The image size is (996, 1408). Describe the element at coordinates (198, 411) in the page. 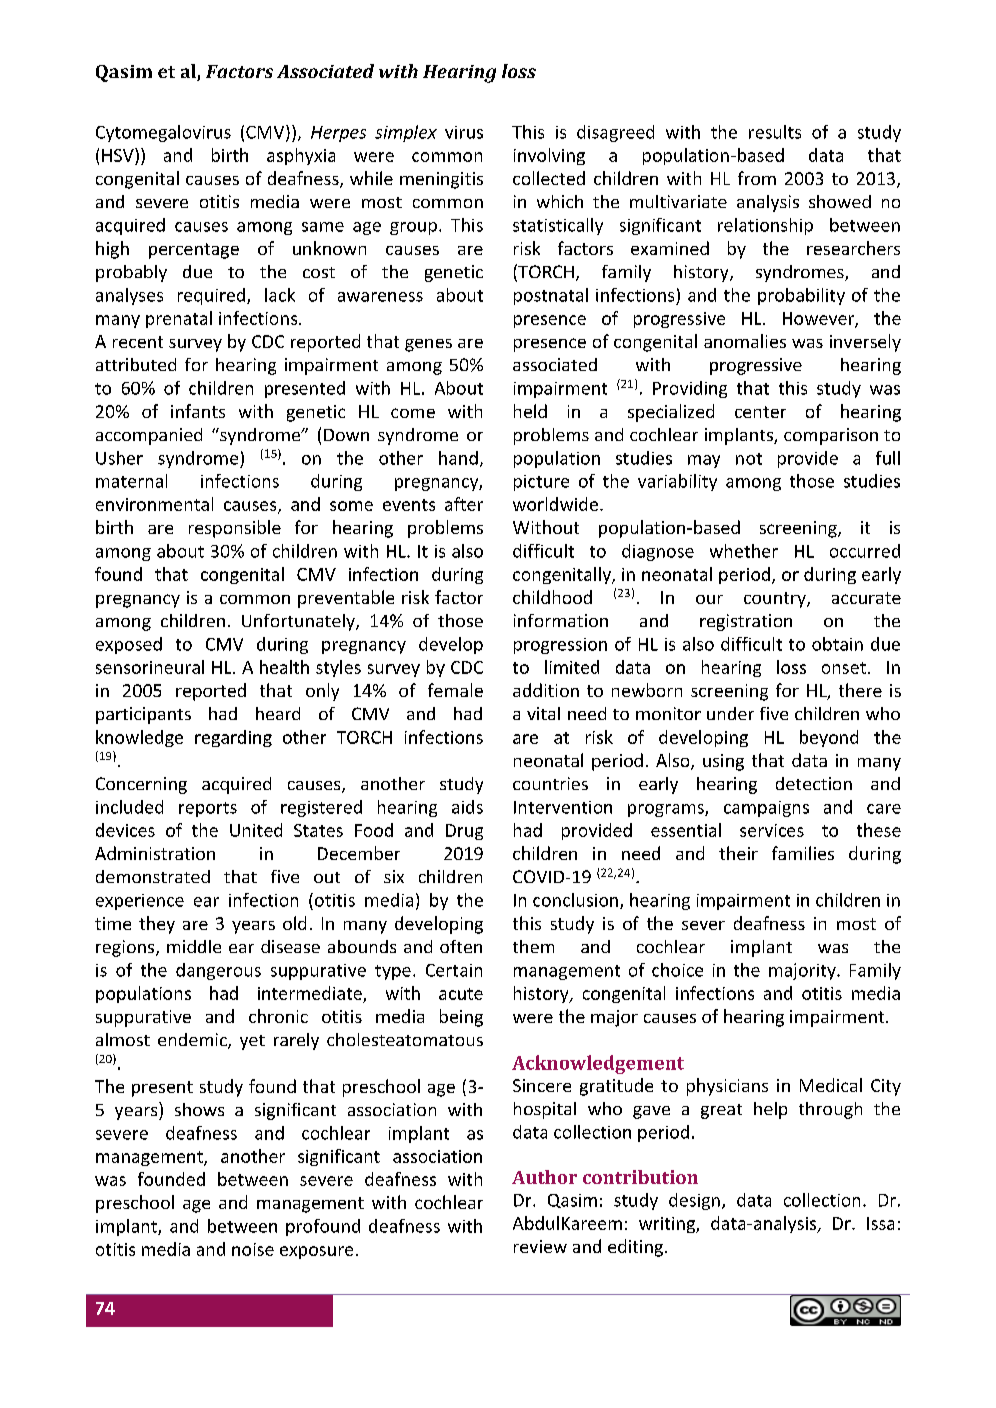

I see `infants` at that location.
